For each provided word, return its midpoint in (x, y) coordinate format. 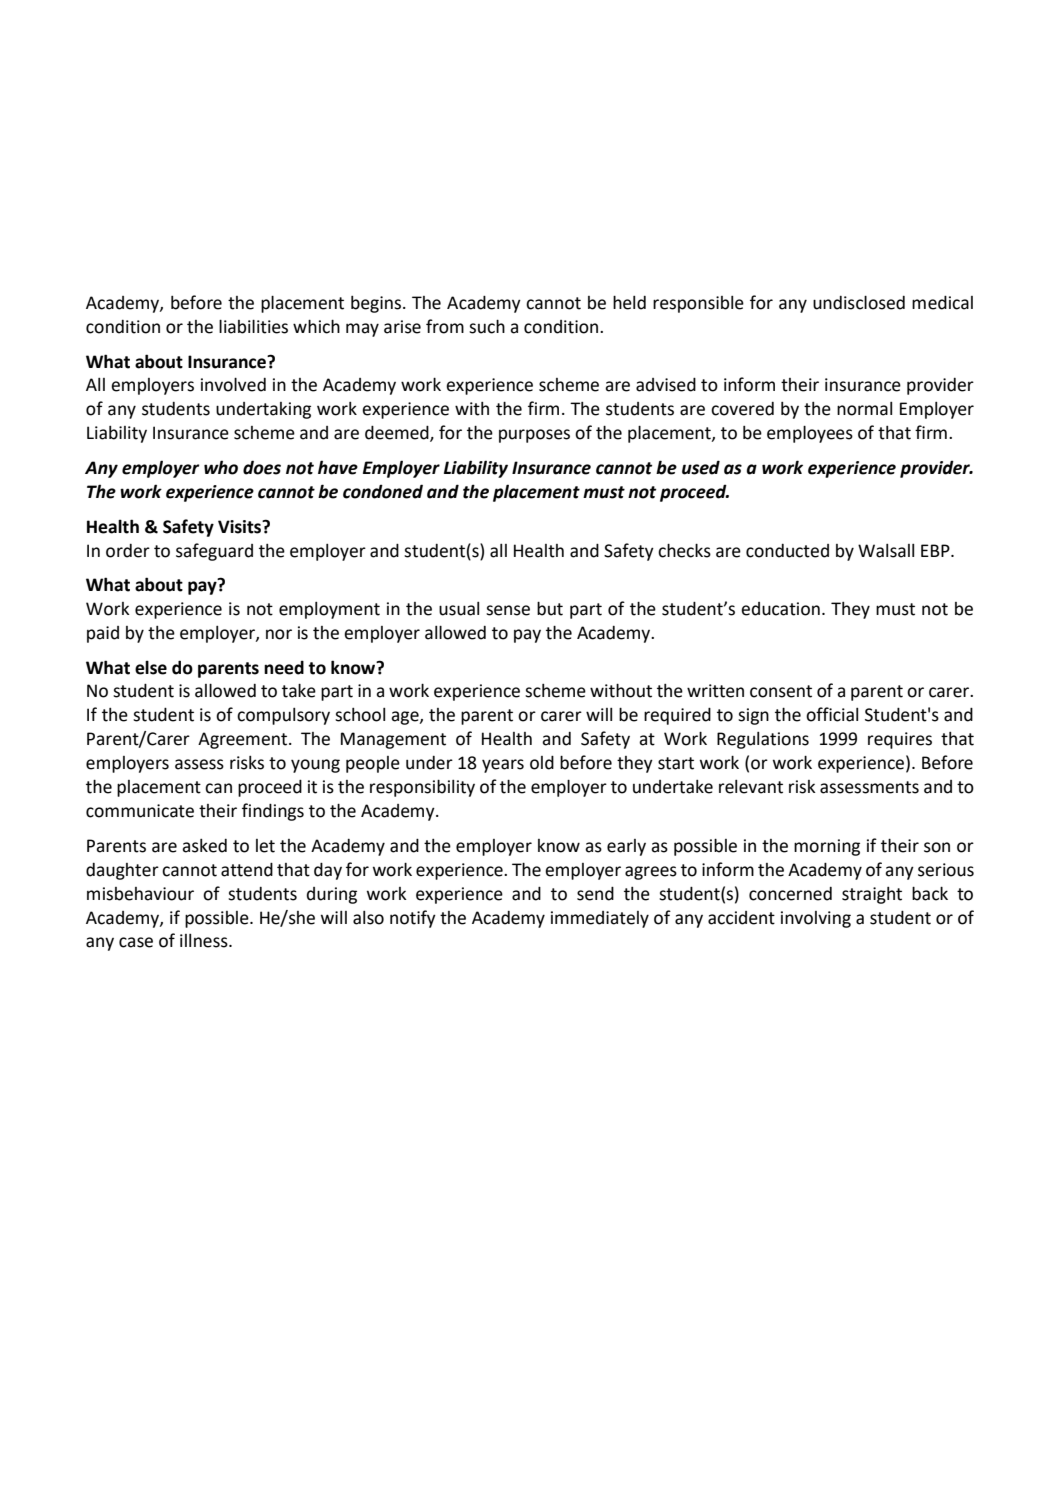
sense (508, 610)
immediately (600, 919)
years (503, 766)
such (487, 326)
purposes (534, 436)
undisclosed (859, 302)
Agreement (244, 740)
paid (103, 634)
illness (205, 941)
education (780, 609)
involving (816, 919)
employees (810, 434)
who (221, 467)
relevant (751, 787)
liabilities (253, 326)
